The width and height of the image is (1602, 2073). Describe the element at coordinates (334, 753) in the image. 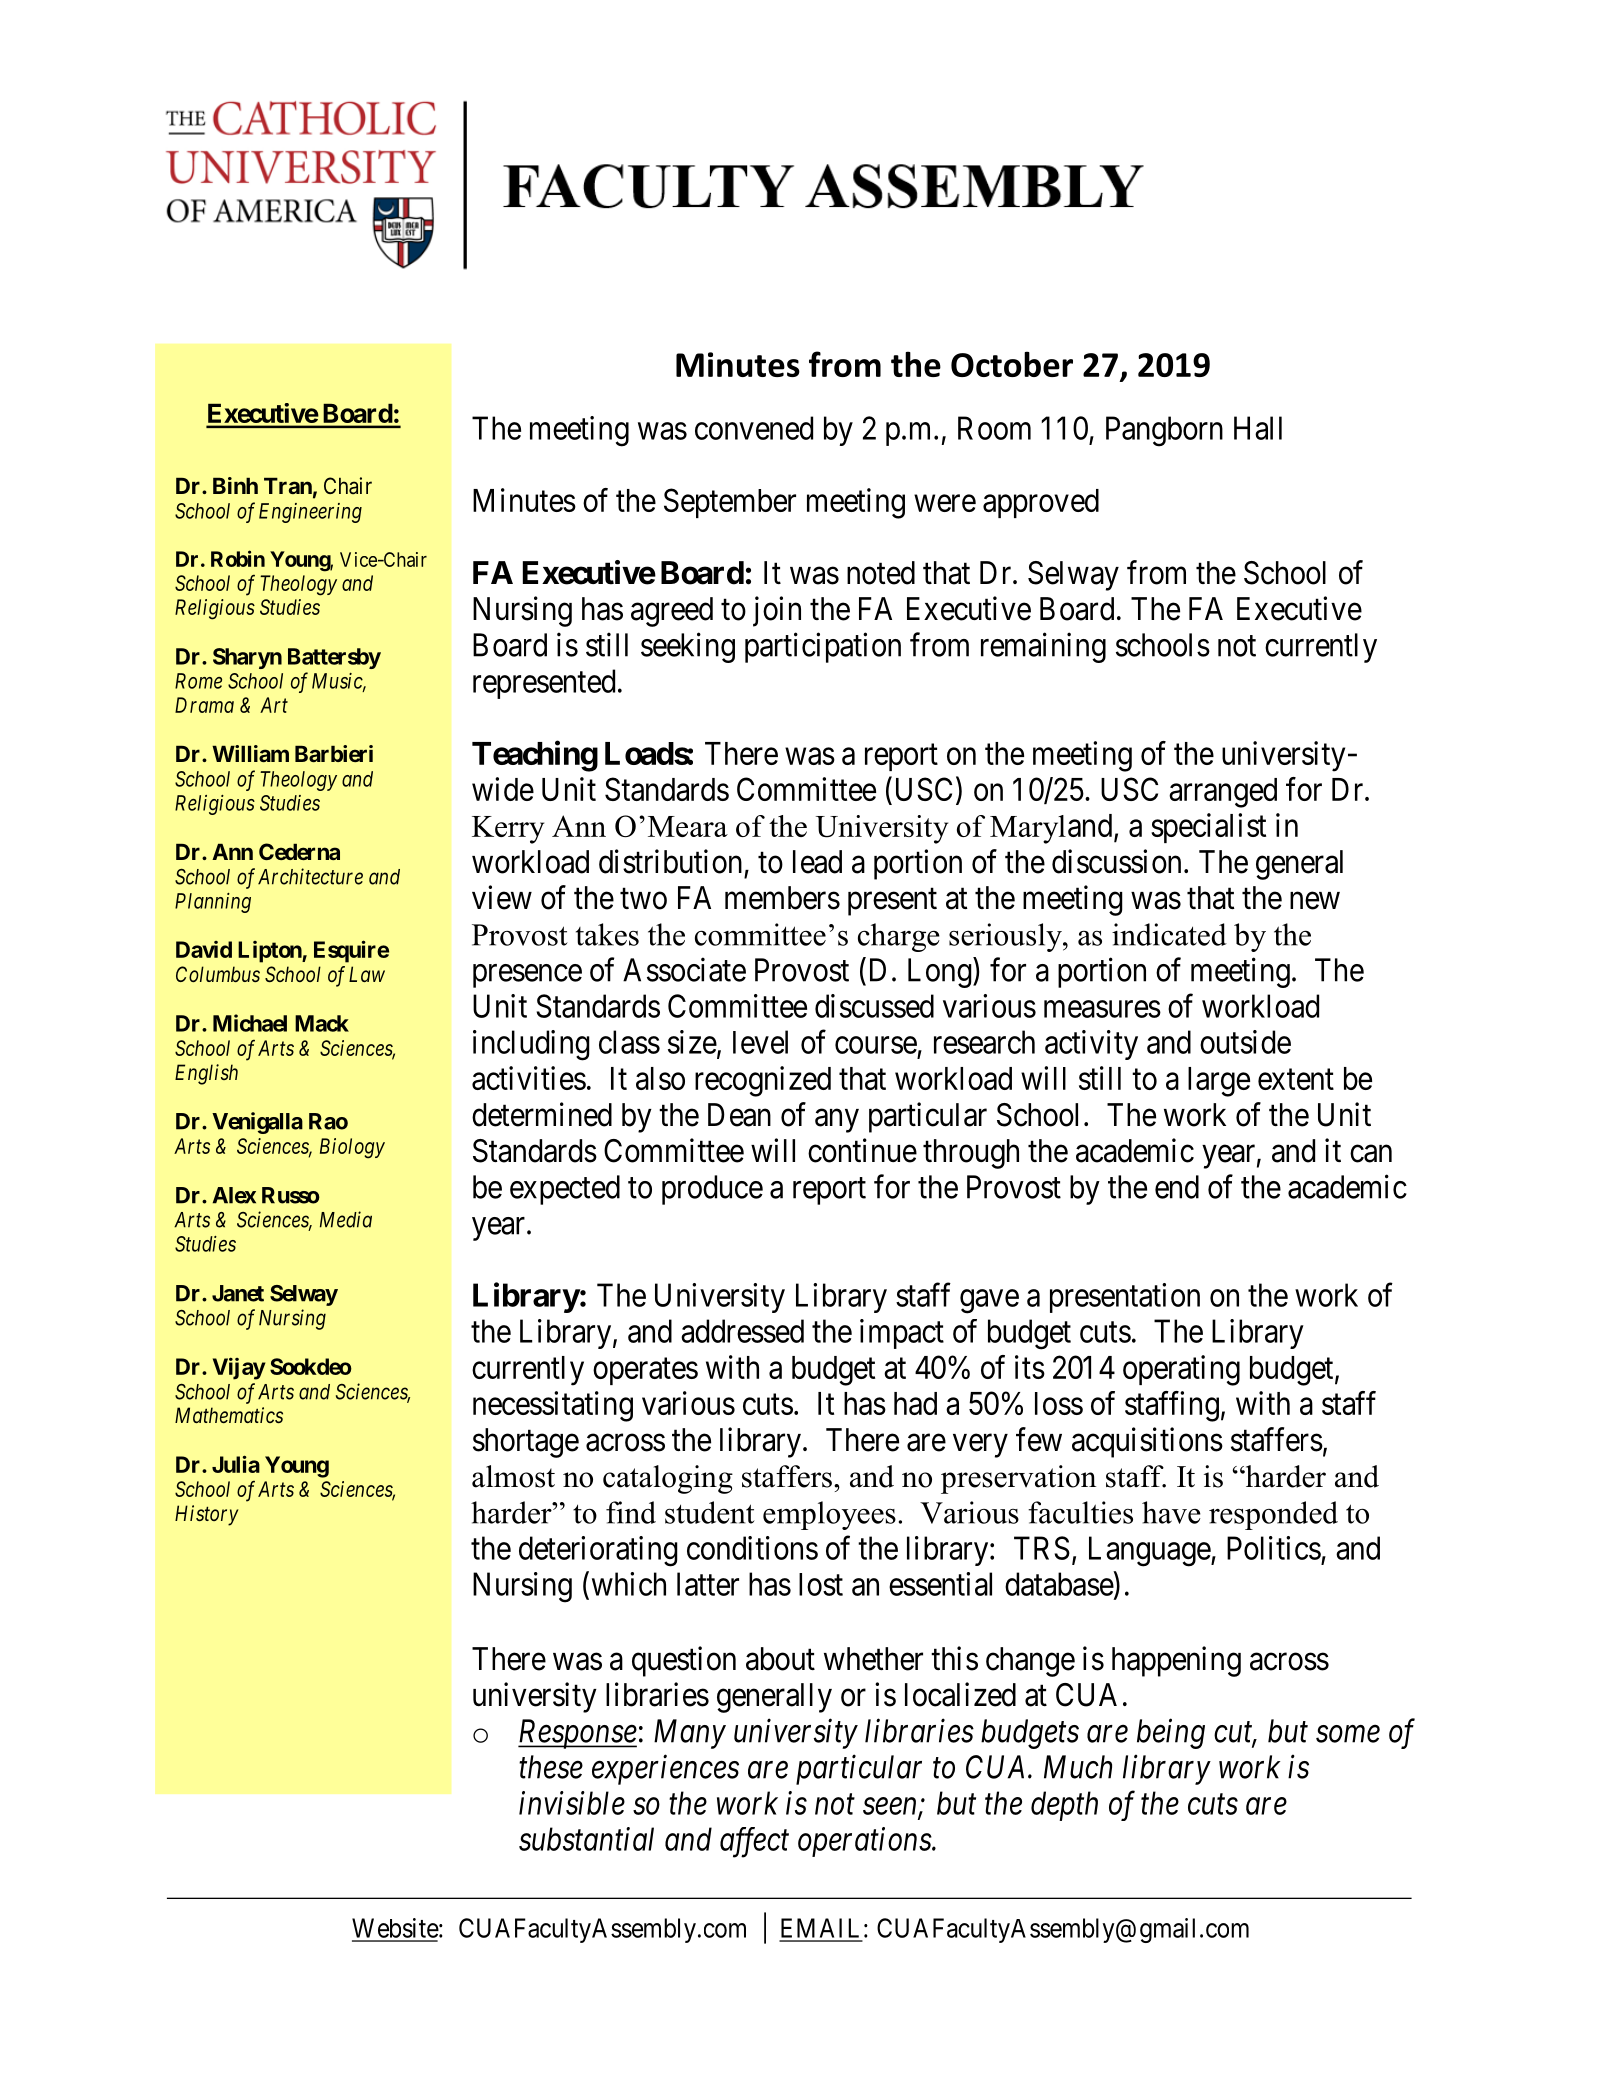

I see `Barbieri` at that location.
